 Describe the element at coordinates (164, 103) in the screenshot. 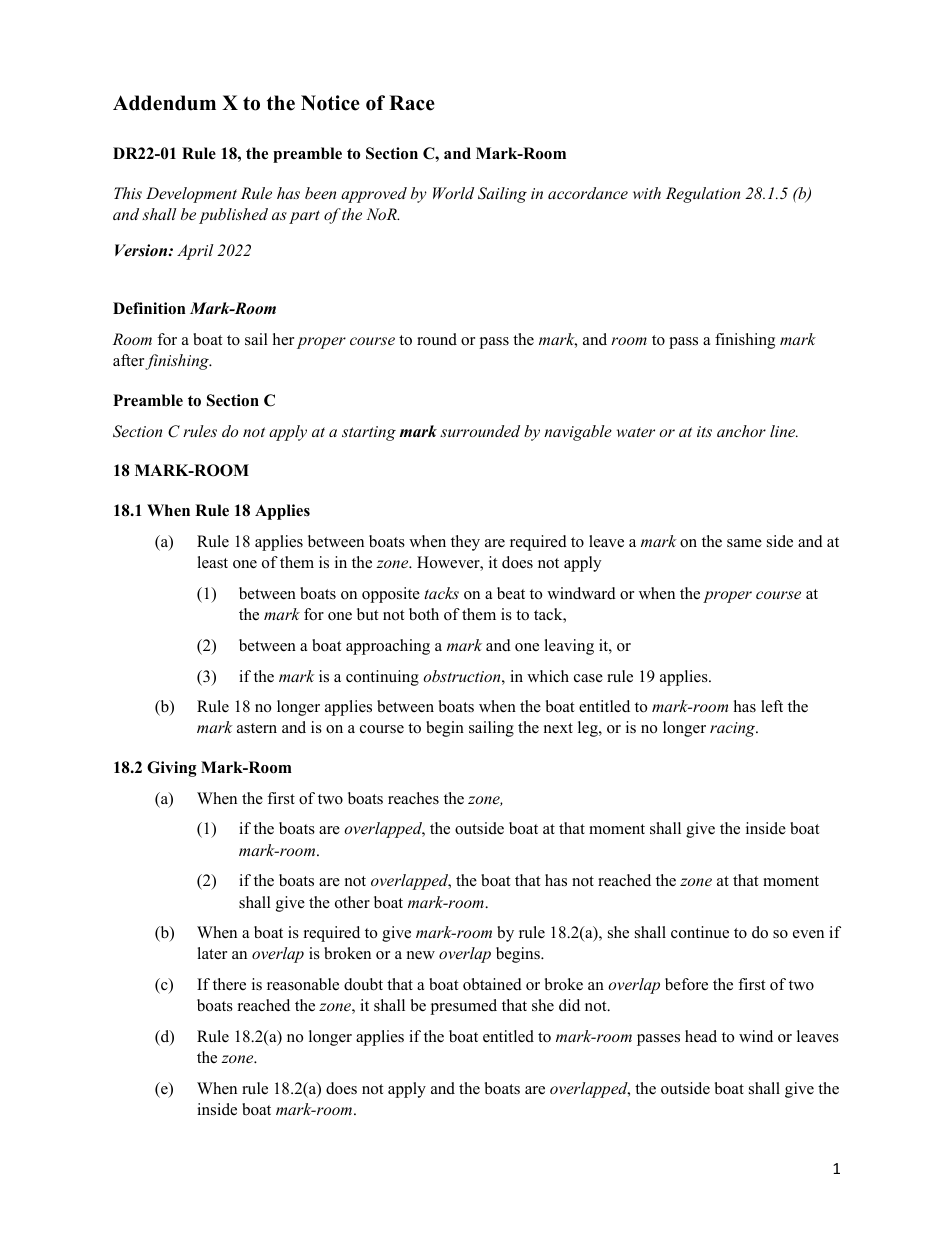

I see `Addendum` at that location.
